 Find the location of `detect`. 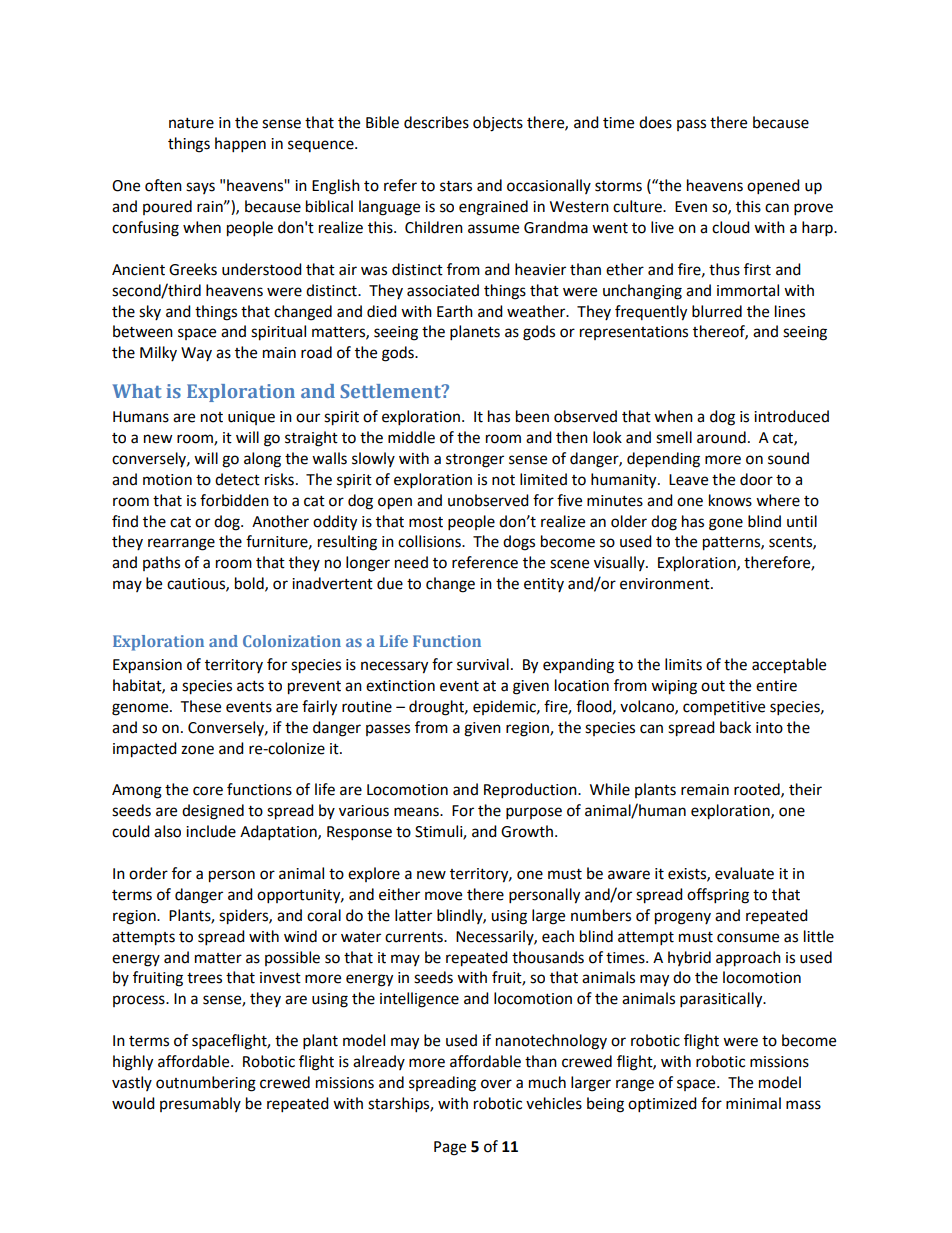

detect is located at coordinates (237, 479).
